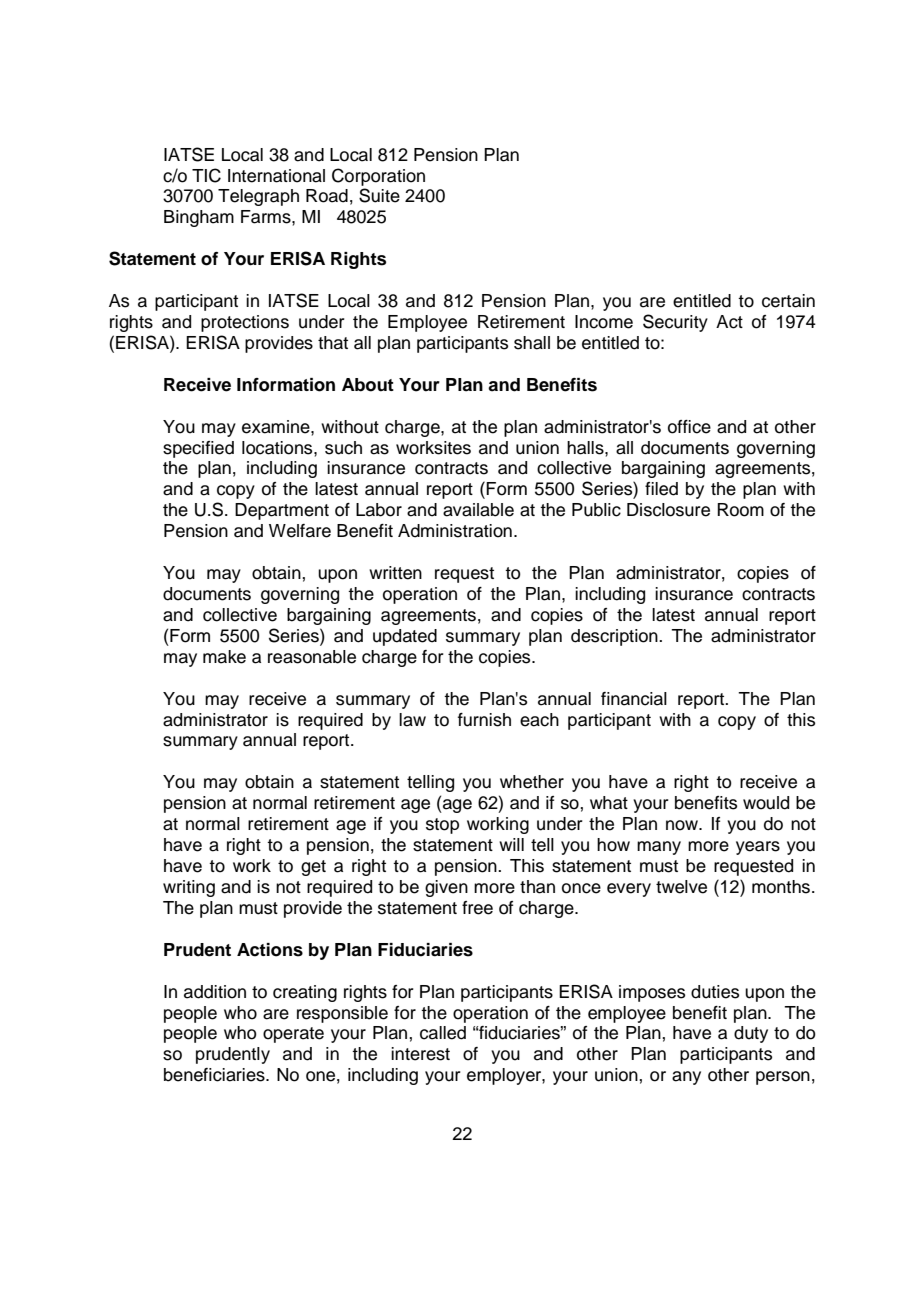 The image size is (924, 1308). What do you see at coordinates (258, 197) in the screenshot?
I see `Telegraph` at bounding box center [258, 197].
